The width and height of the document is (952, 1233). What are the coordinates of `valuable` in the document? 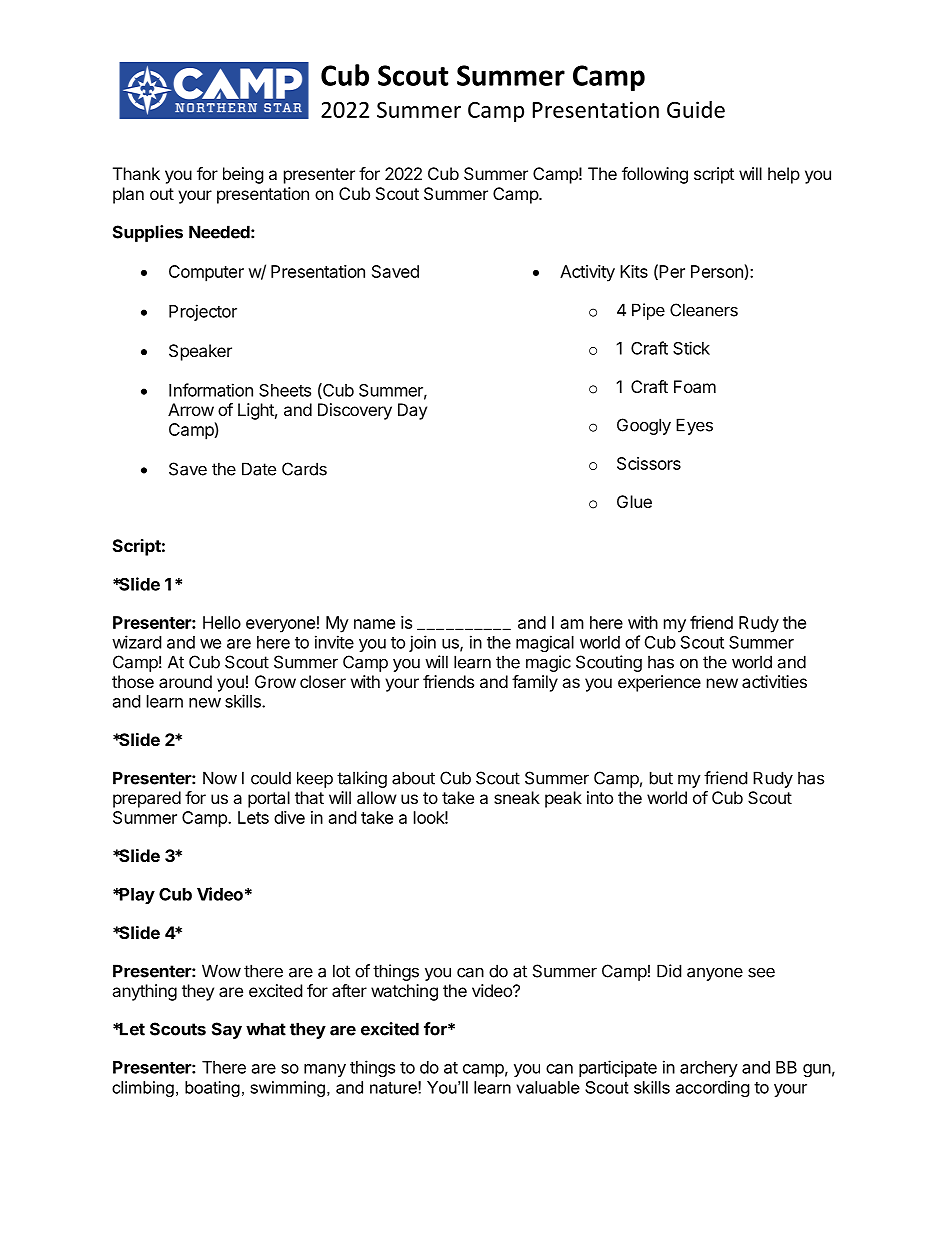 It's located at (548, 1087).
